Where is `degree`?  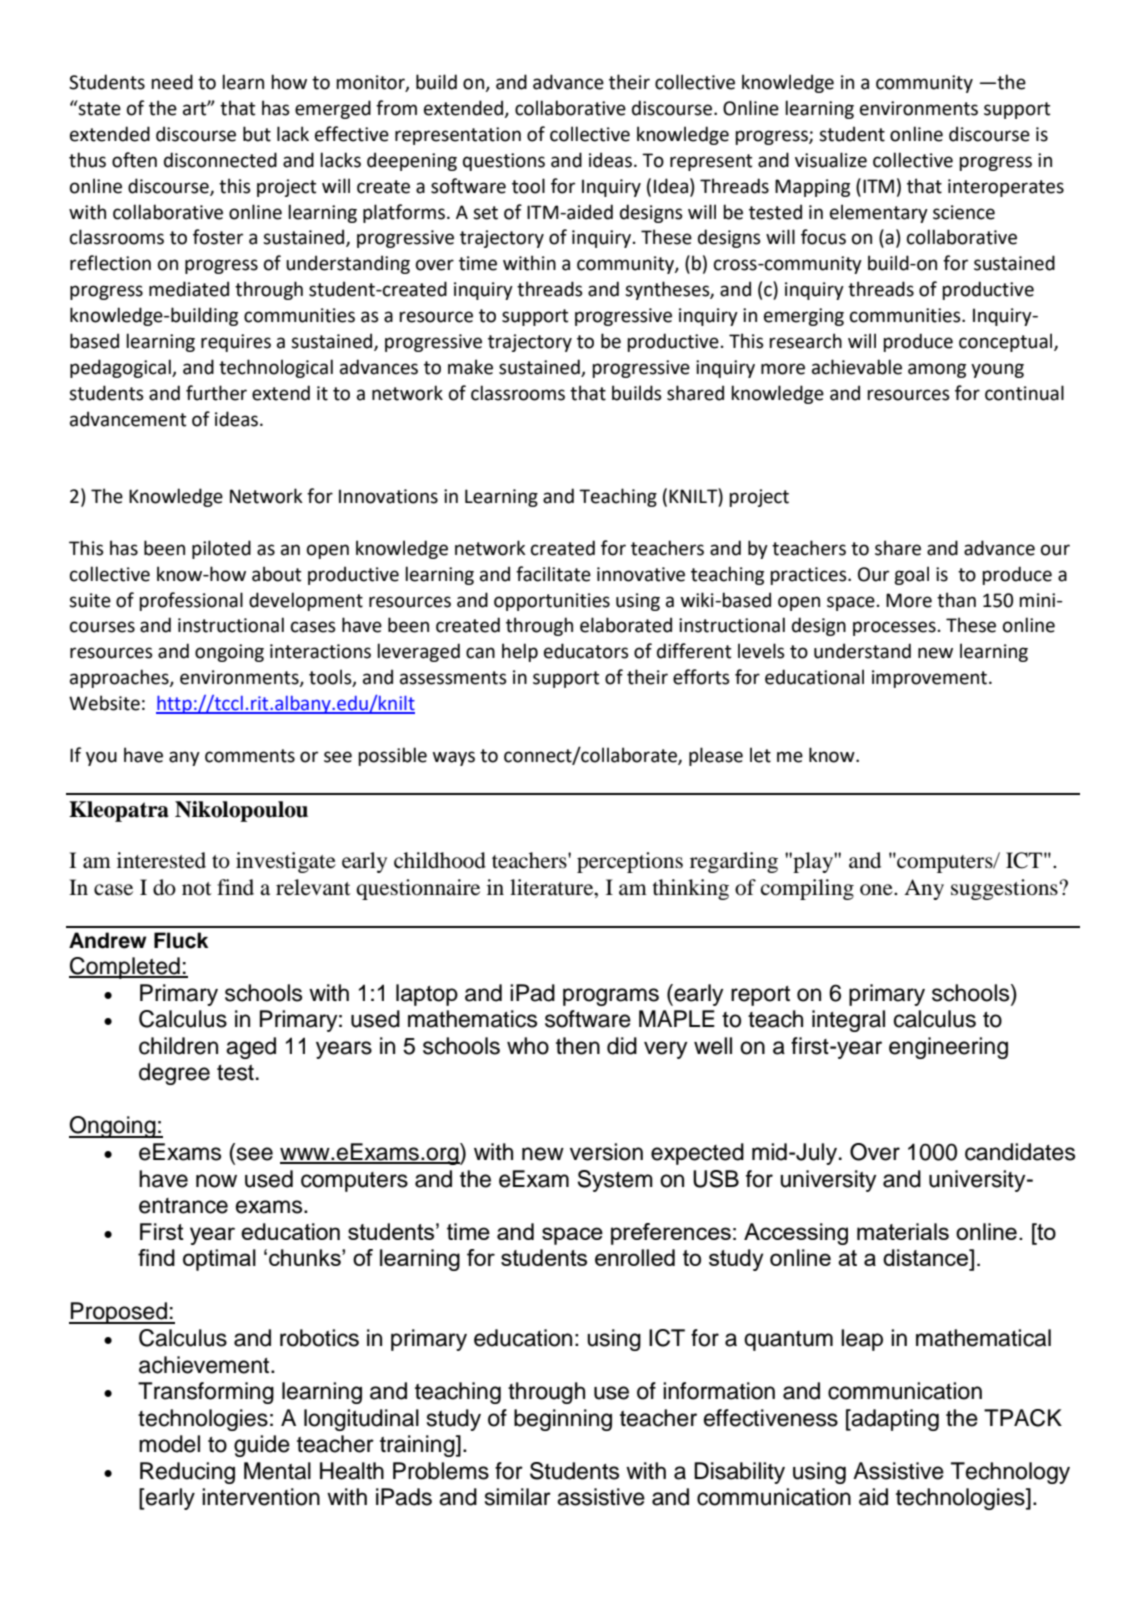
degree is located at coordinates (174, 1074).
